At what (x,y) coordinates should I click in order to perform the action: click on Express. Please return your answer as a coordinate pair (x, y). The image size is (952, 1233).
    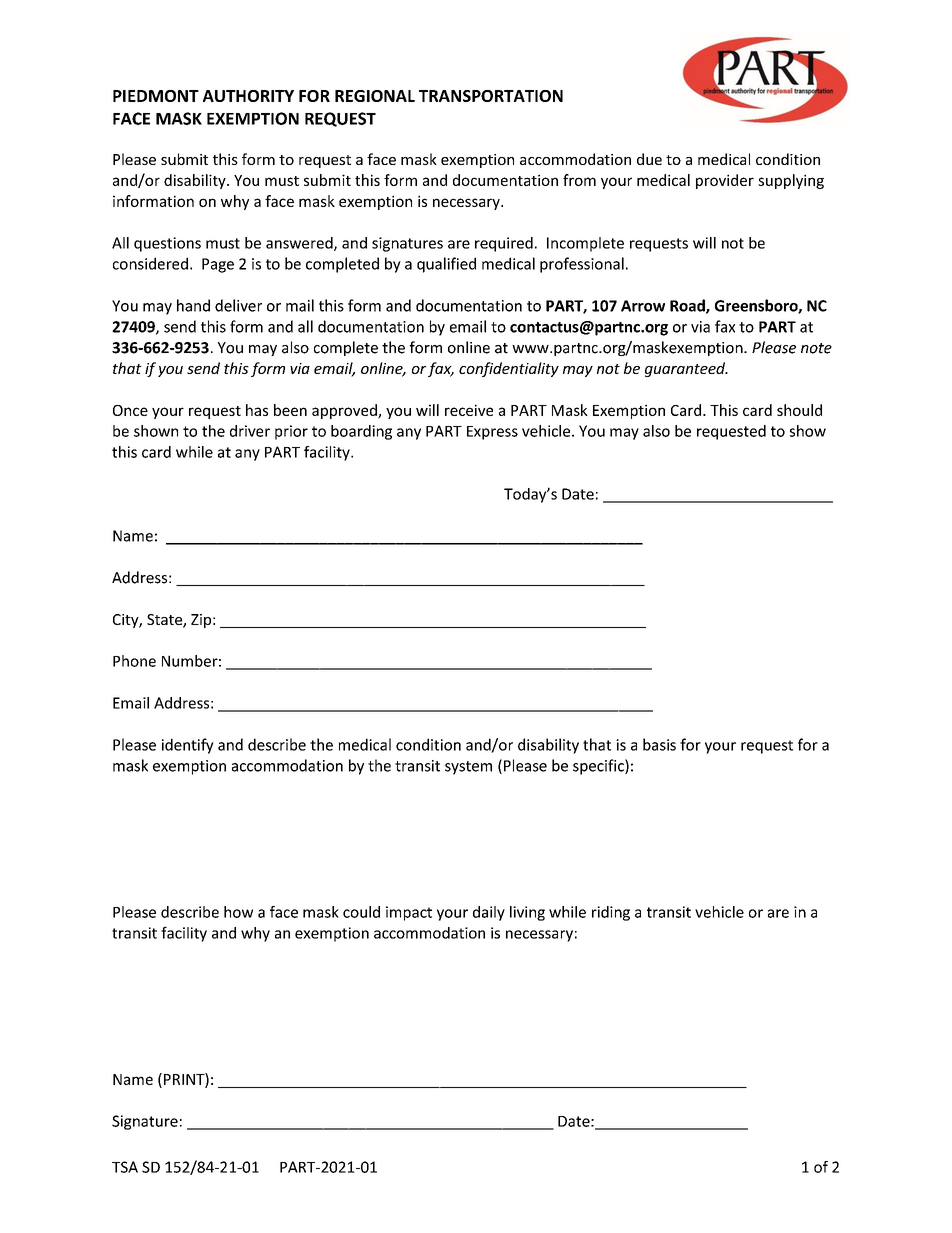
    Looking at the image, I should click on (492, 433).
